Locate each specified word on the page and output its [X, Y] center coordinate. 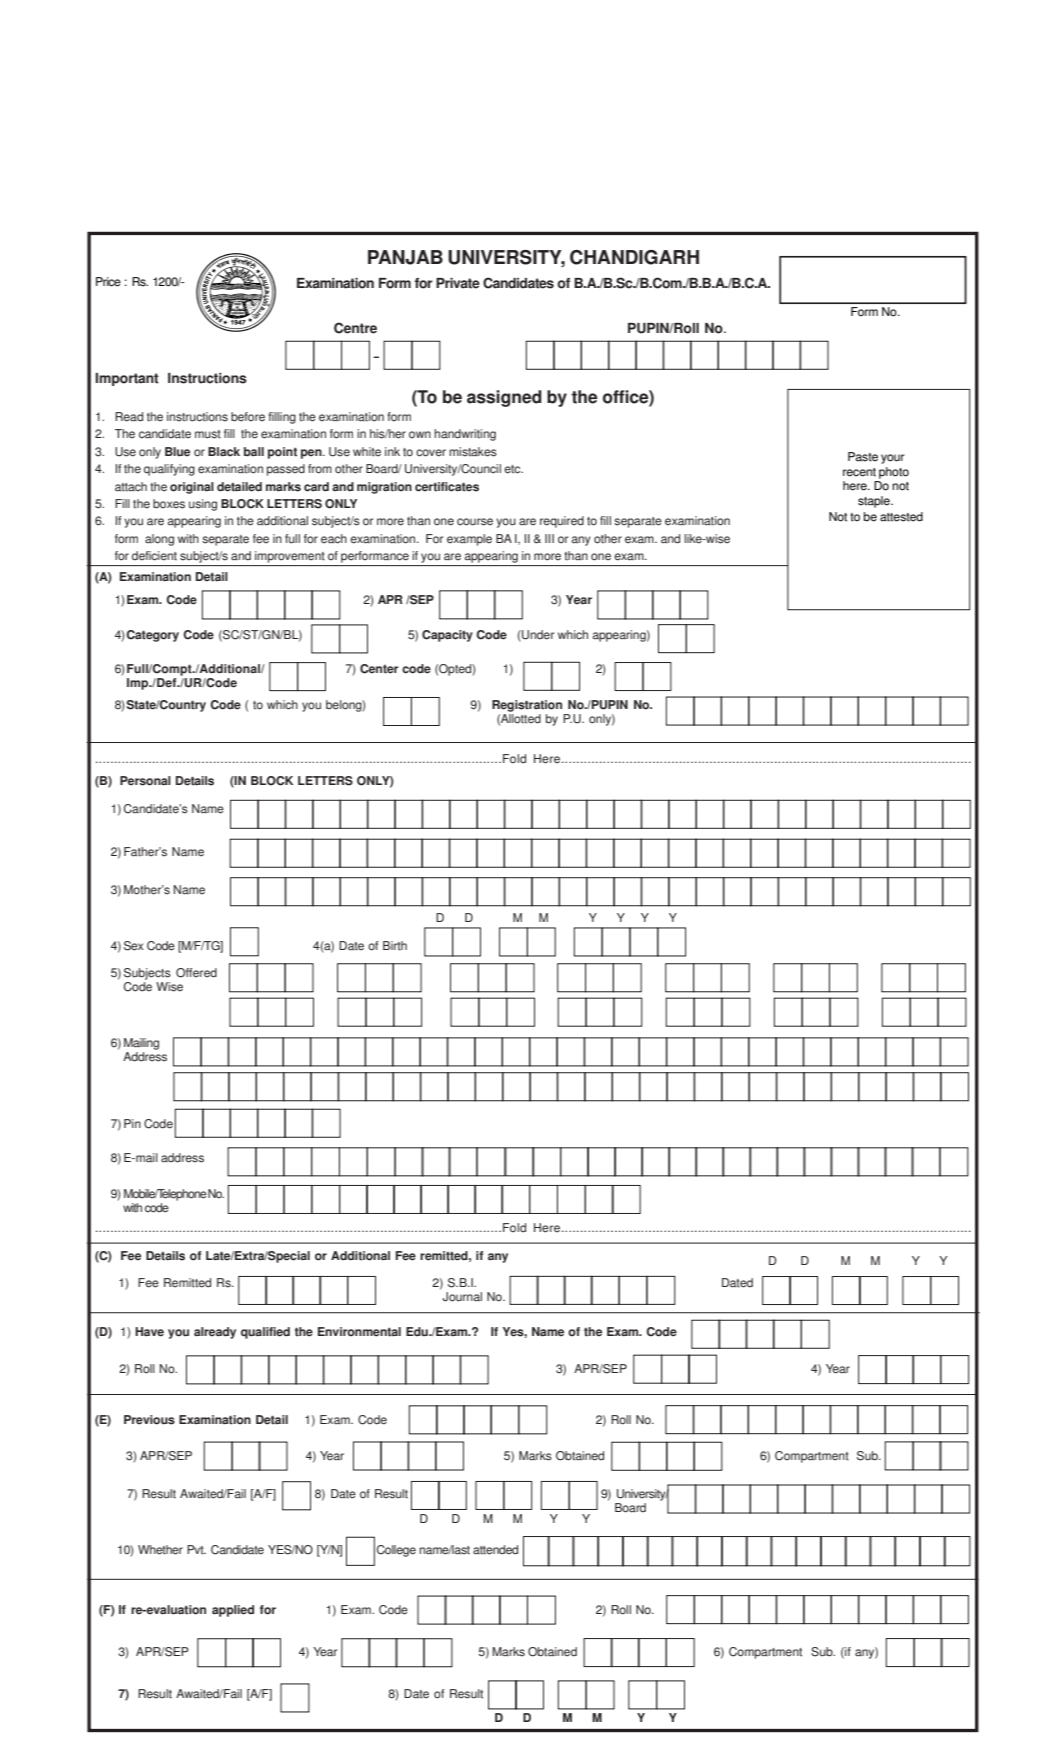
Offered [196, 973]
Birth [395, 946]
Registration [527, 706]
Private [458, 283]
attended [495, 1550]
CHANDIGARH [634, 257]
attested [901, 517]
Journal [462, 1297]
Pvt [196, 1550]
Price [108, 282]
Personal [145, 781]
